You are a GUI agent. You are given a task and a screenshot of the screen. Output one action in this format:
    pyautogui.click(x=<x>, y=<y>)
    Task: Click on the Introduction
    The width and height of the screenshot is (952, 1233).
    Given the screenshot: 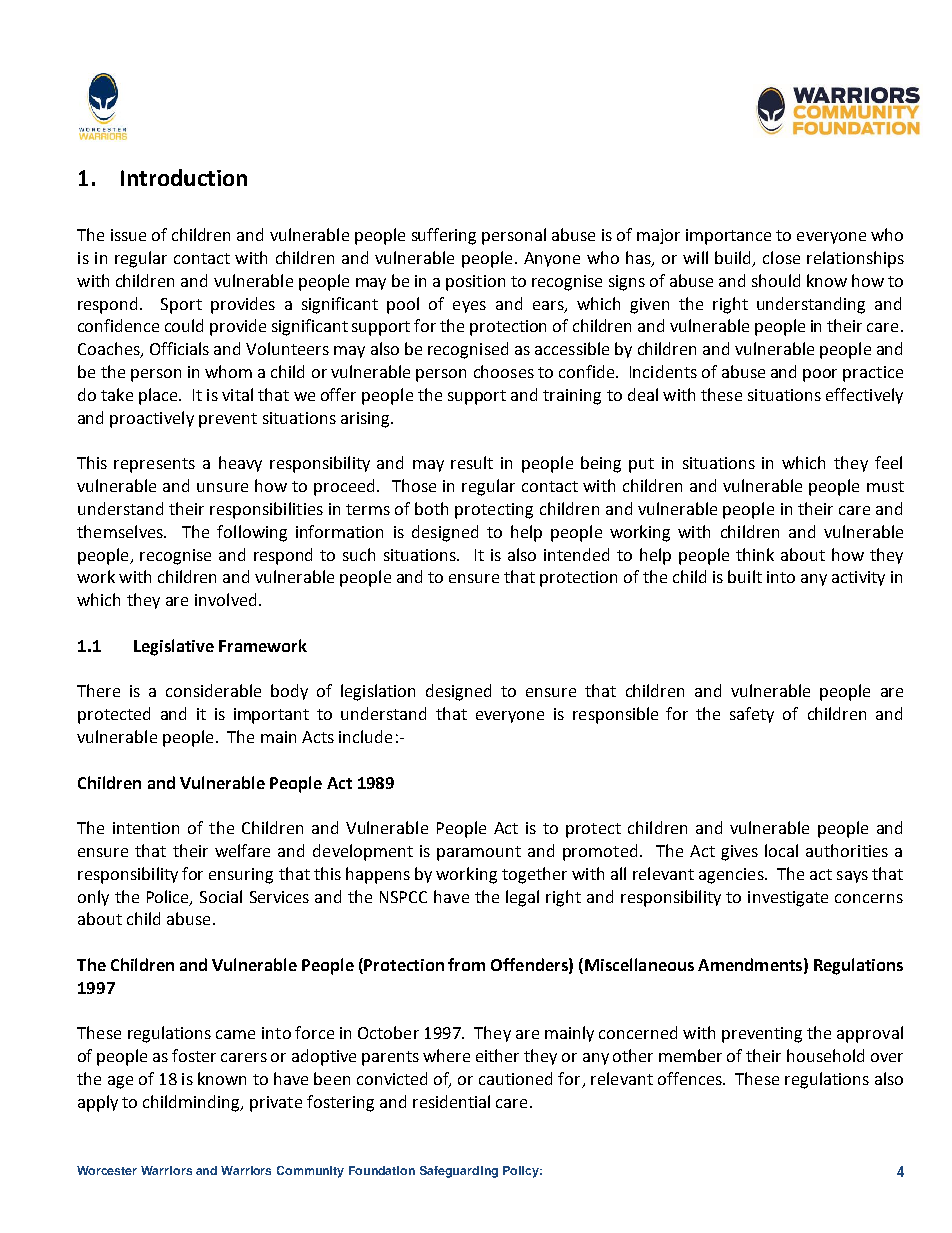 What is the action you would take?
    pyautogui.click(x=184, y=177)
